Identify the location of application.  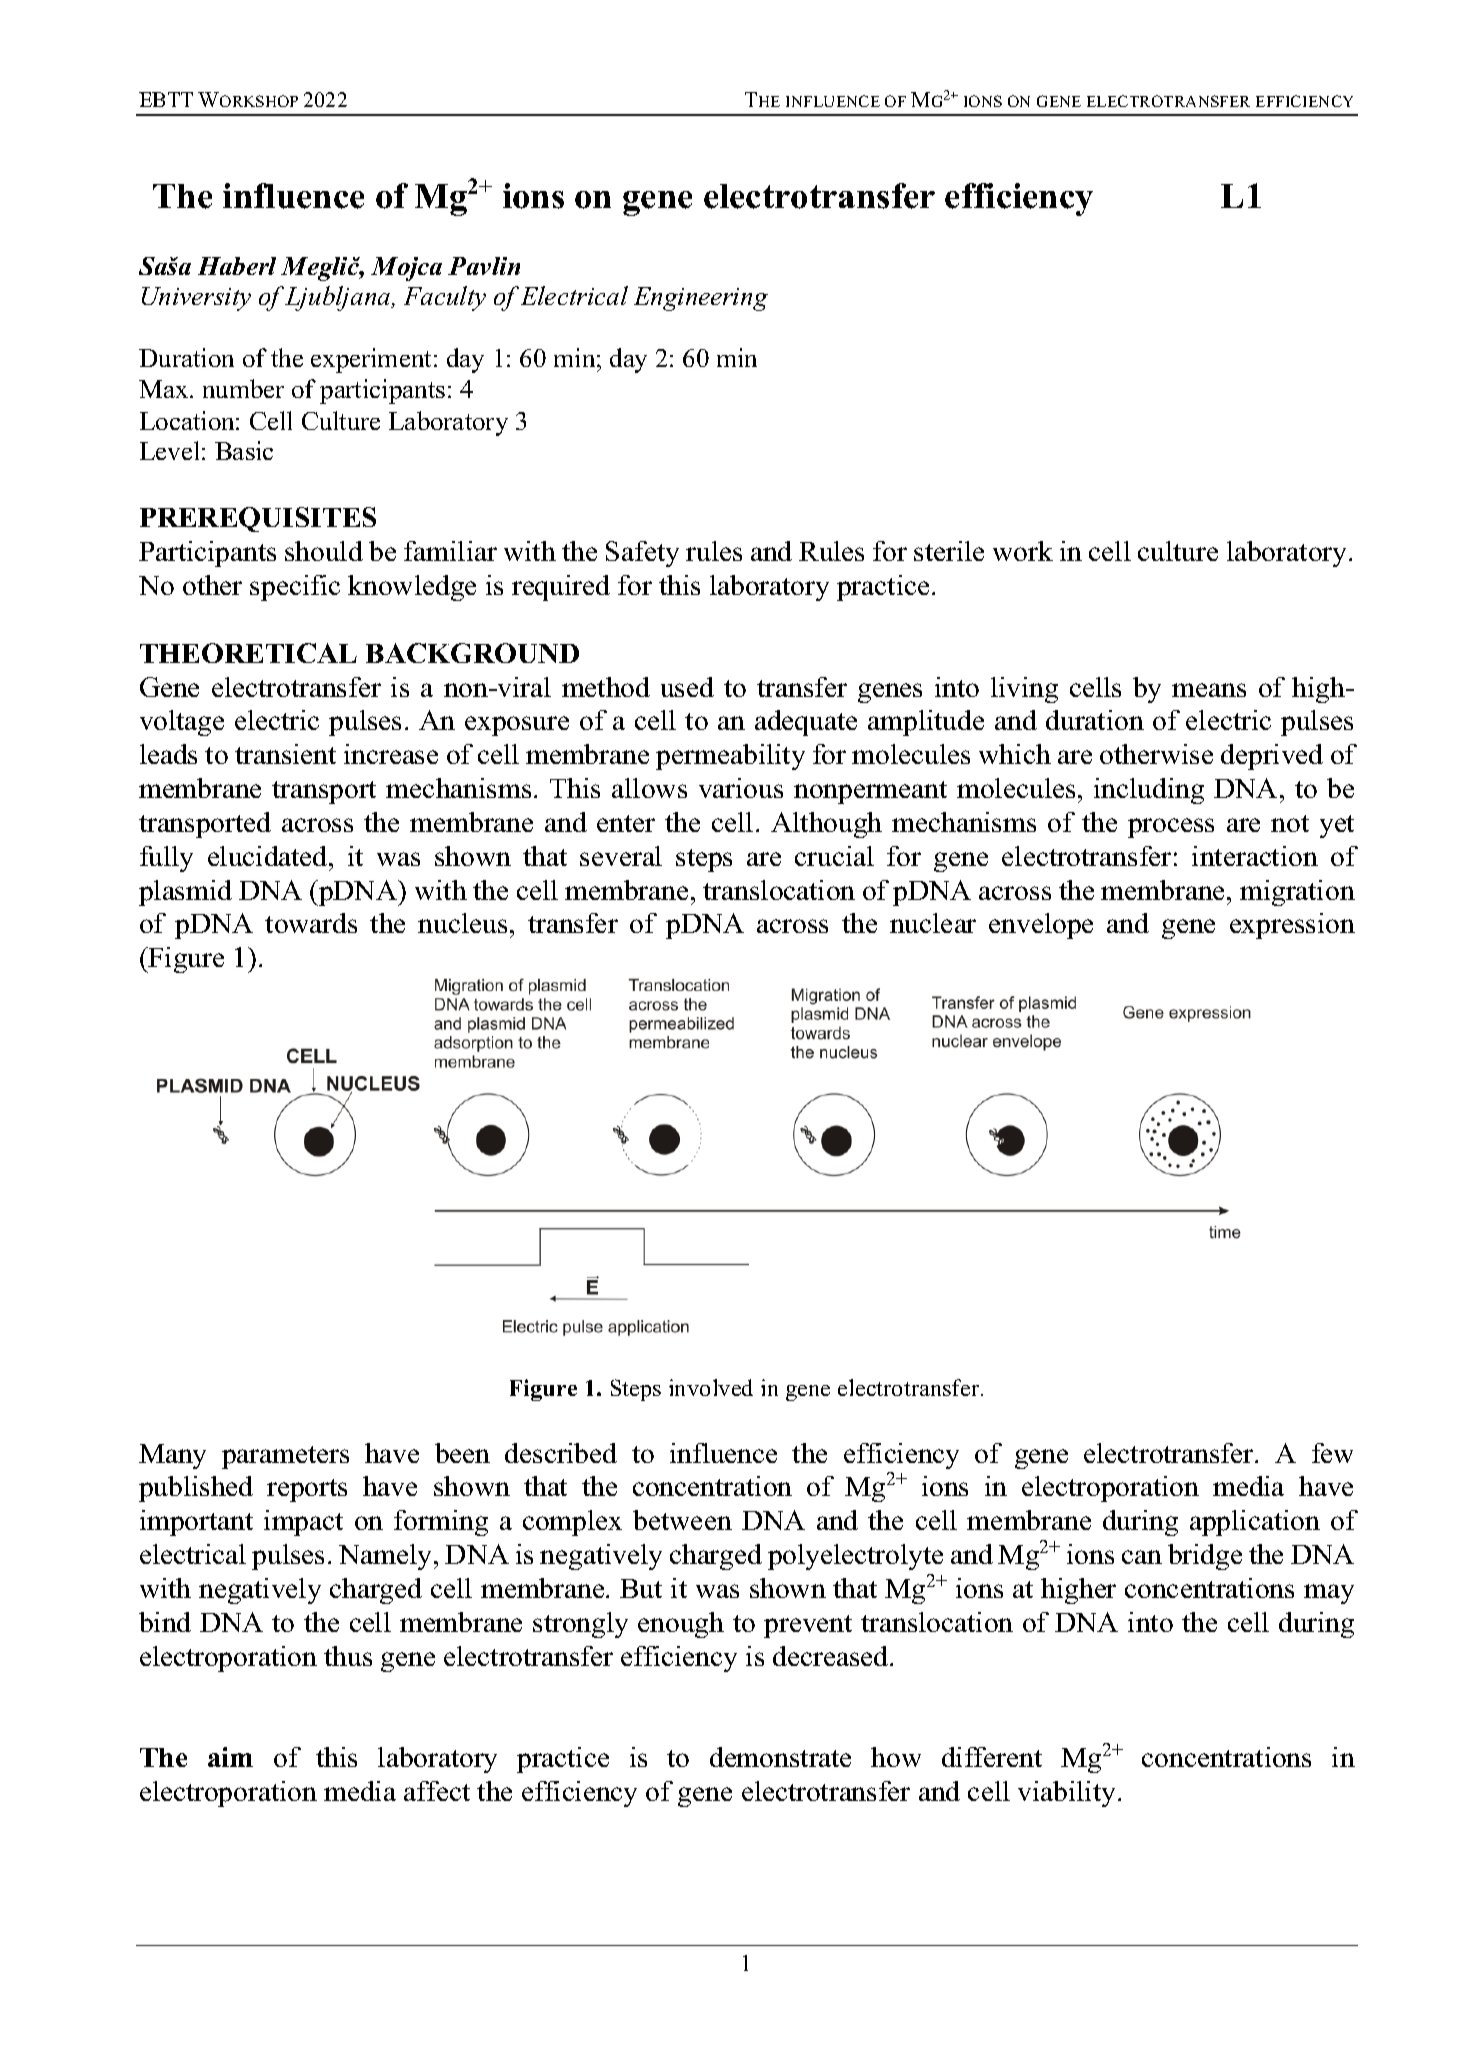
(1255, 1523).
